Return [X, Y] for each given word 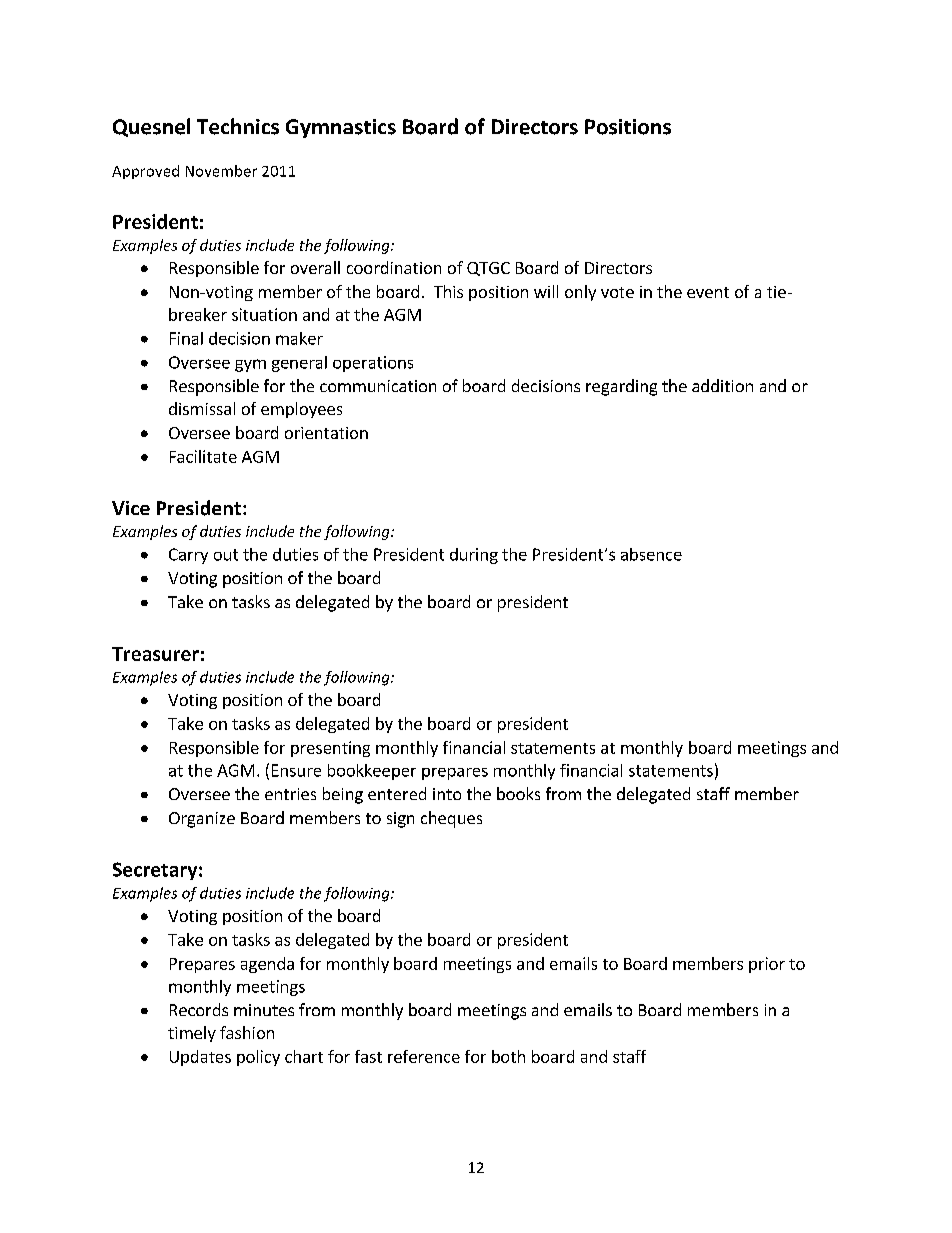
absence [651, 554]
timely [192, 1034]
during [474, 556]
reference [424, 1056]
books [518, 793]
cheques [451, 819]
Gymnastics [341, 128]
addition [722, 385]
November [221, 171]
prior [767, 965]
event [708, 292]
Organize [202, 820]
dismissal [202, 408]
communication [378, 386]
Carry [188, 556]
